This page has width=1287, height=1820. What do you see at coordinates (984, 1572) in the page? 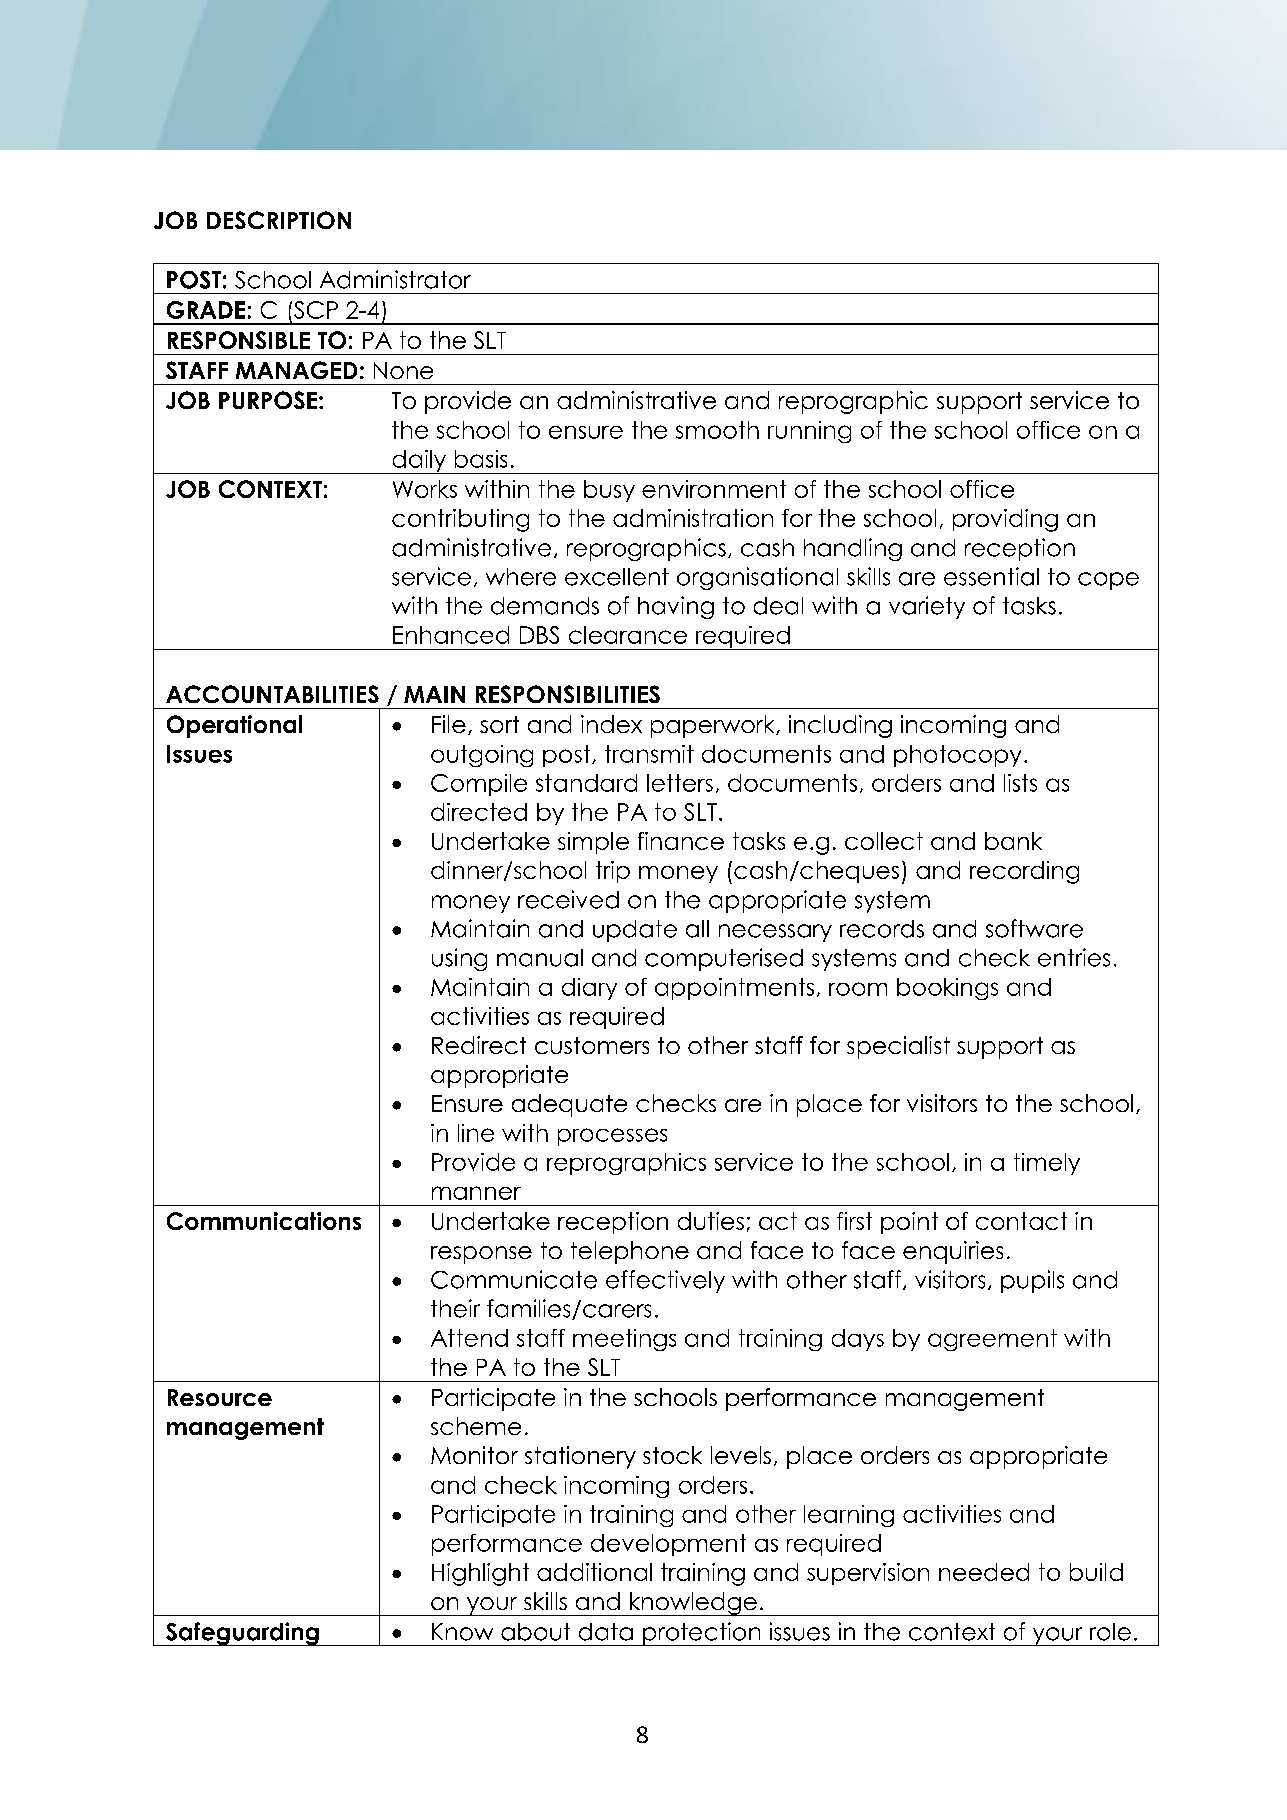
I see `needed` at bounding box center [984, 1572].
